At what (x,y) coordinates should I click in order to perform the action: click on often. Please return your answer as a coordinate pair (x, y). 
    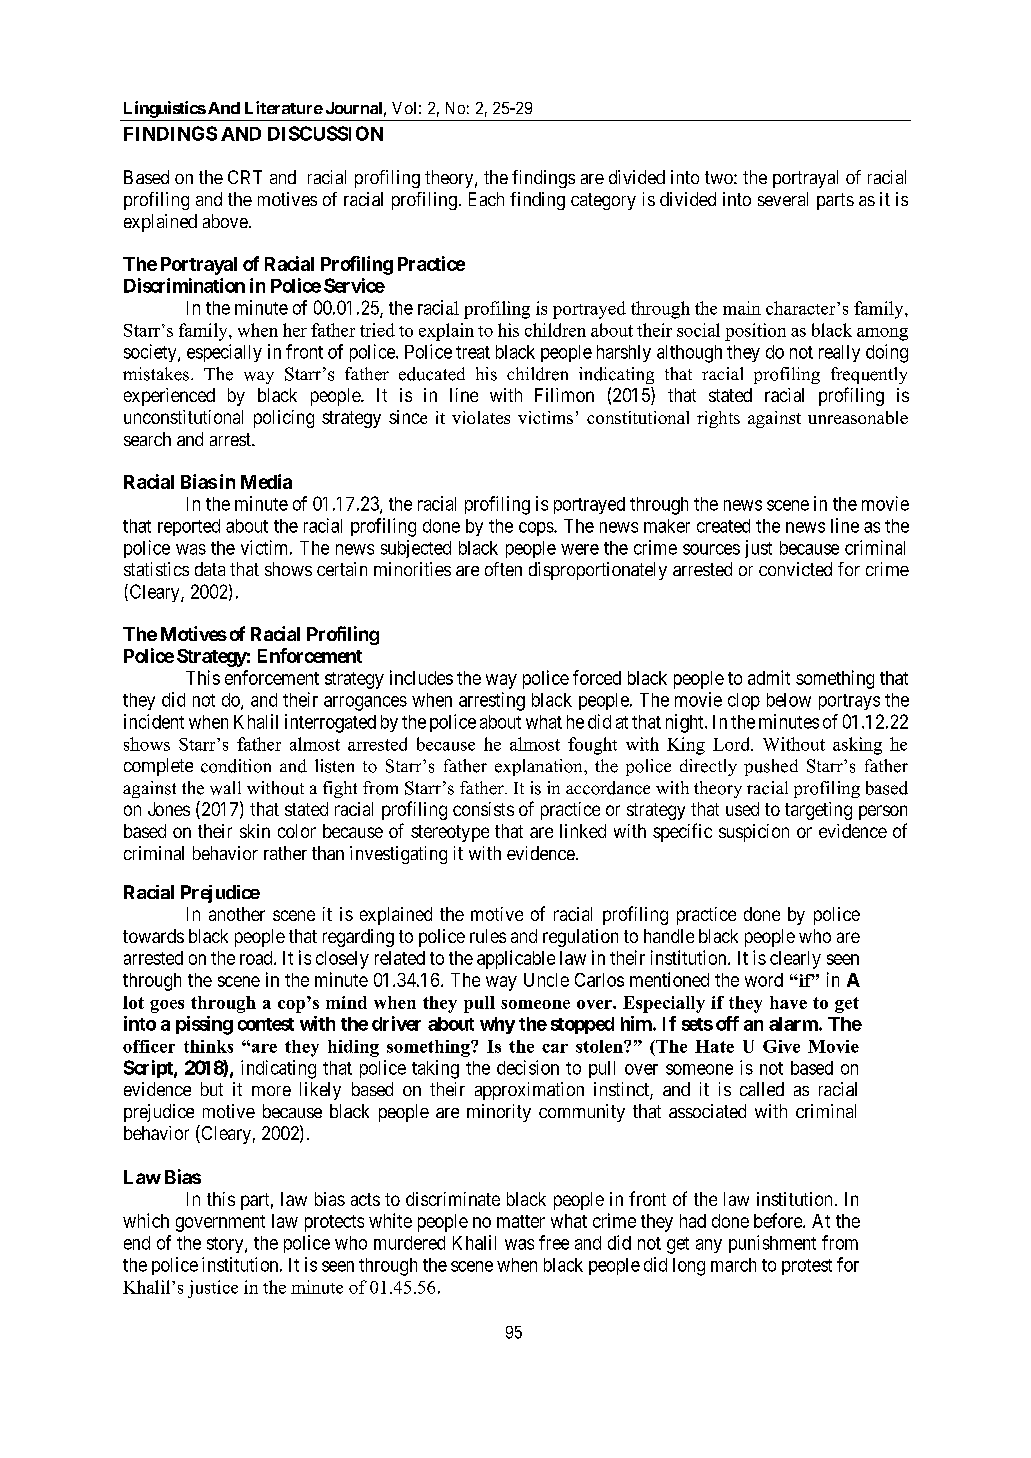
    Looking at the image, I should click on (503, 569).
